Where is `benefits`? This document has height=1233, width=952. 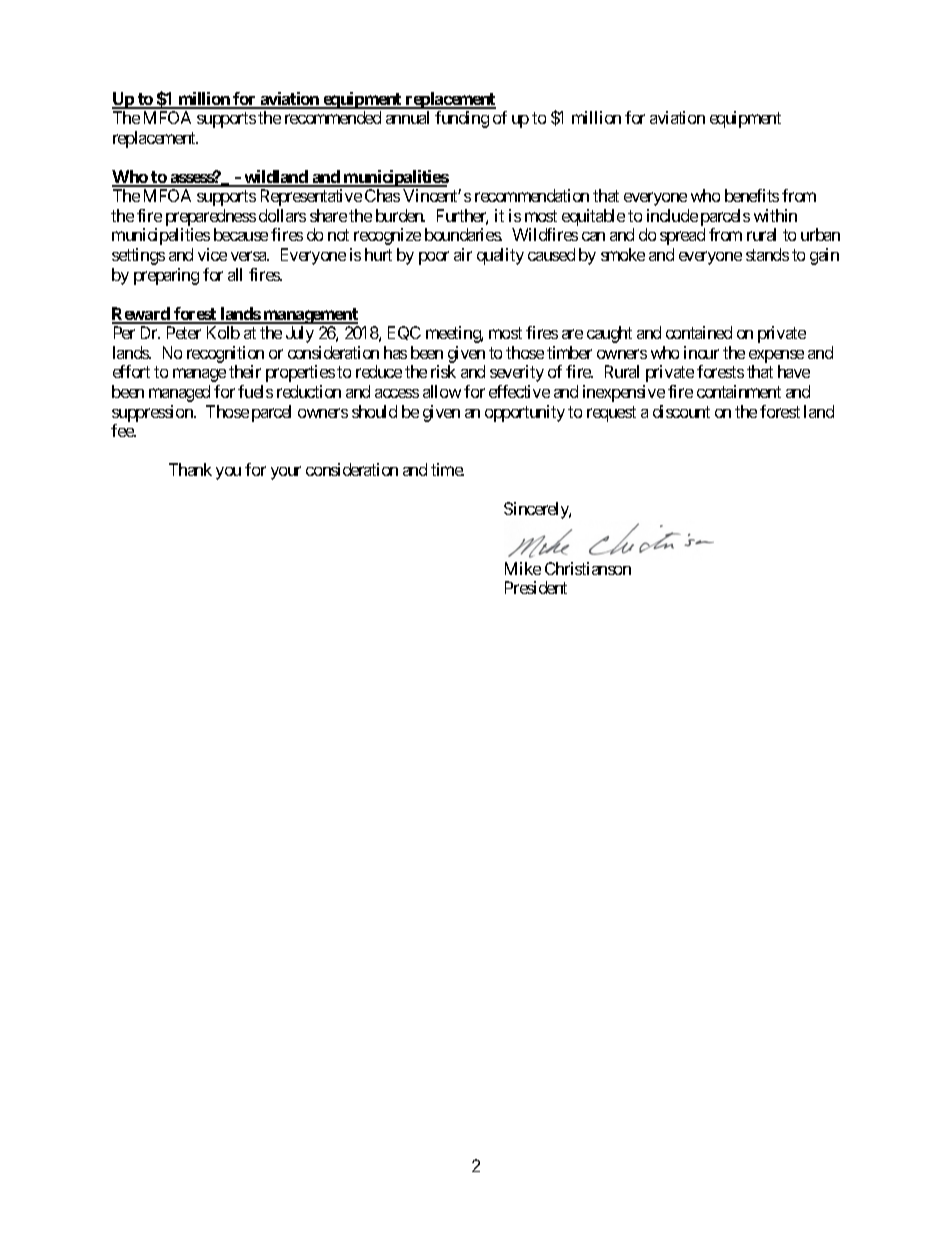
benefits is located at coordinates (752, 195).
